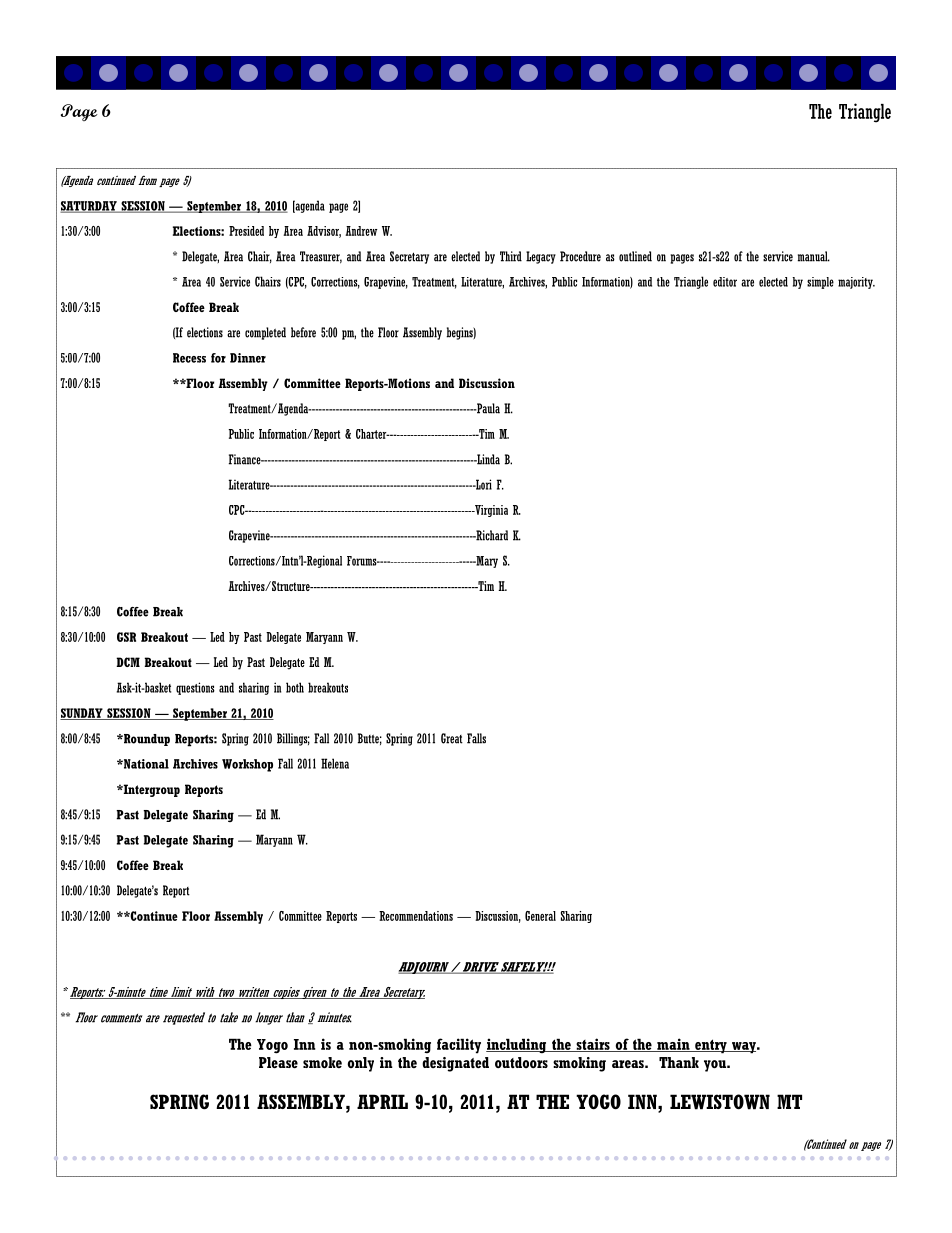 This screenshot has height=1233, width=952. I want to click on General, so click(540, 916).
